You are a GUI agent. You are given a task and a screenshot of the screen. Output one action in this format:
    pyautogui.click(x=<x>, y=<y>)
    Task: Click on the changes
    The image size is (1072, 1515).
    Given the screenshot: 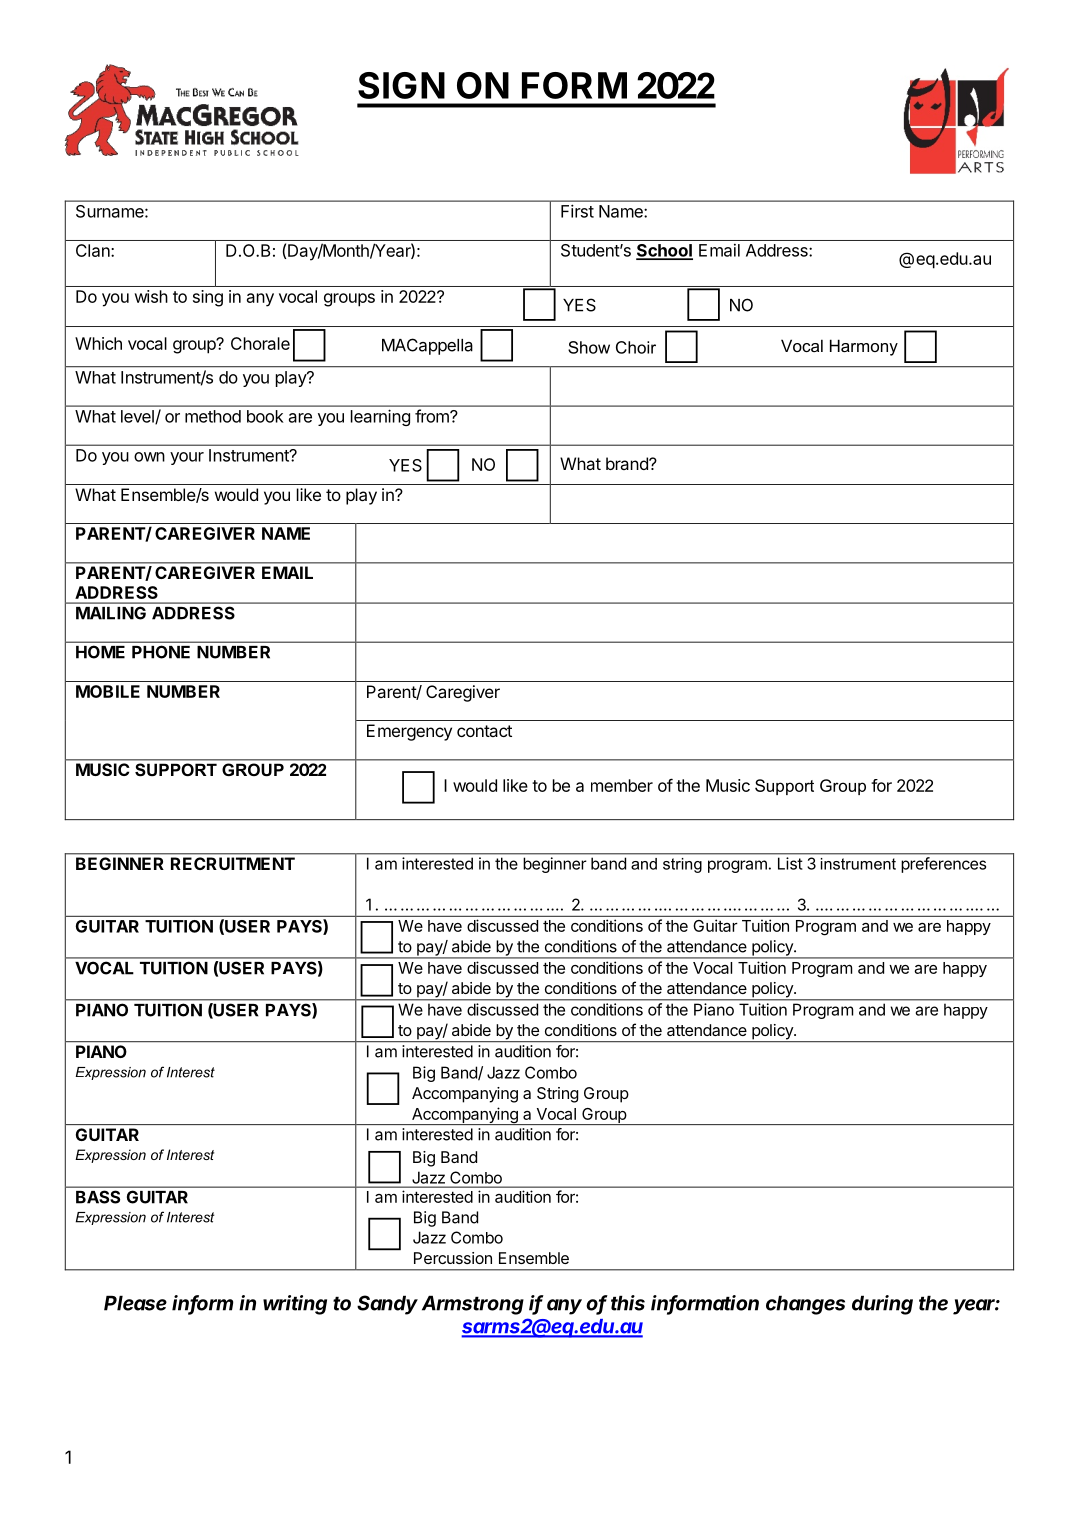 What is the action you would take?
    pyautogui.click(x=805, y=1305)
